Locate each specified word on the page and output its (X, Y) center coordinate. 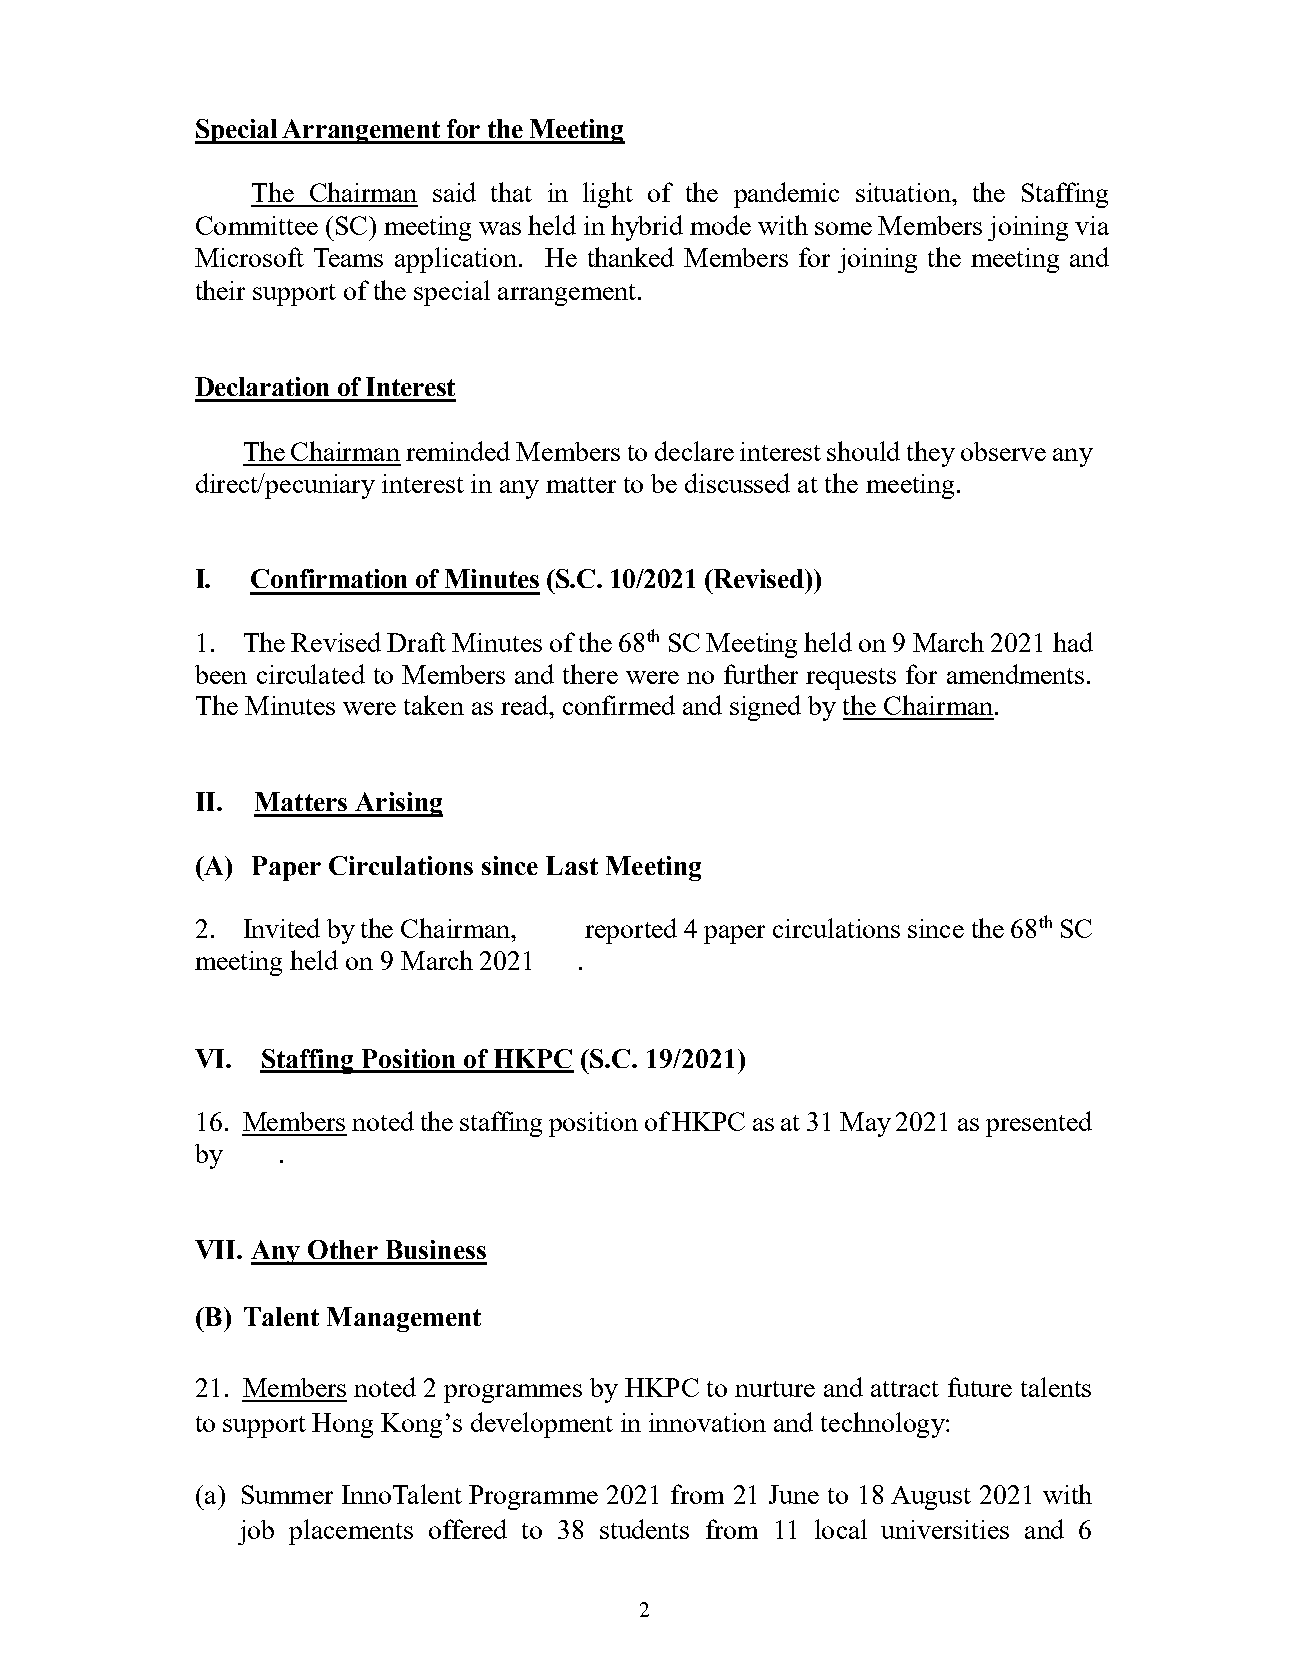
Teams (348, 257)
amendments (1015, 674)
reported (631, 931)
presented (1039, 1124)
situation (904, 192)
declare (694, 451)
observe (1003, 451)
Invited (282, 928)
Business (436, 1249)
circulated (311, 674)
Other (343, 1249)
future (980, 1387)
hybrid (647, 228)
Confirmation (329, 578)
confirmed (619, 705)
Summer (287, 1494)
